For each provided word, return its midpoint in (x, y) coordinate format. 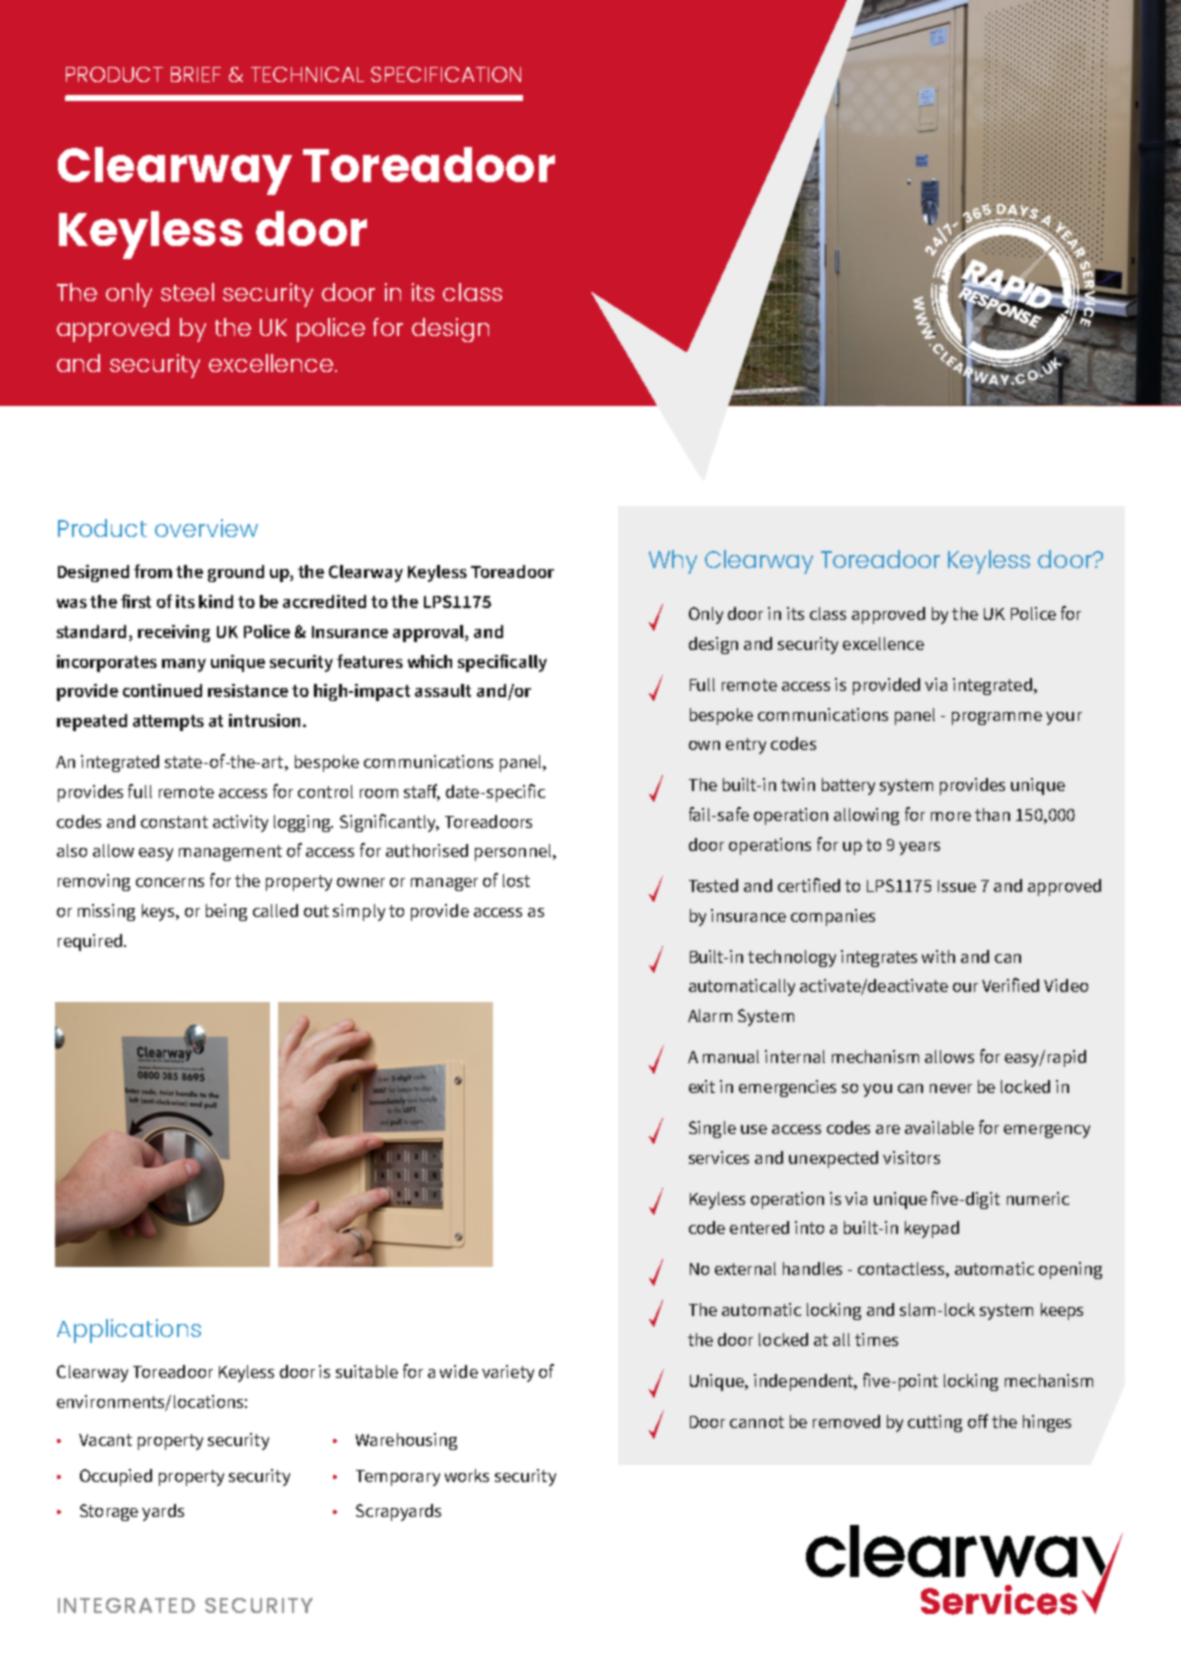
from (153, 571)
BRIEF (196, 74)
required (90, 942)
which (430, 661)
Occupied (116, 1477)
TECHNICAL (307, 74)
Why (673, 562)
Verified (1010, 985)
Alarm (710, 1015)
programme (997, 718)
